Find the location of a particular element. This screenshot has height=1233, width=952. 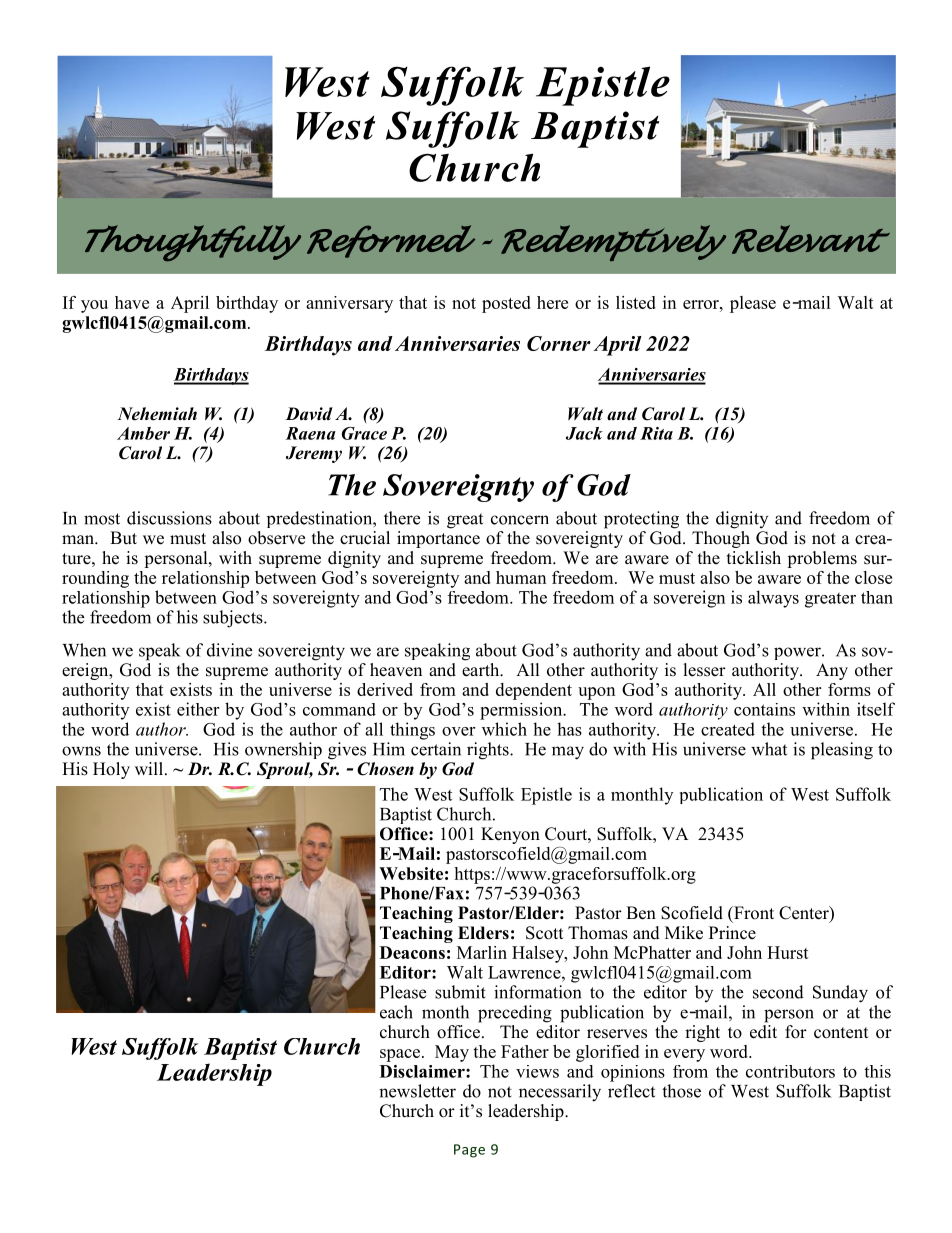

posted is located at coordinates (506, 304).
